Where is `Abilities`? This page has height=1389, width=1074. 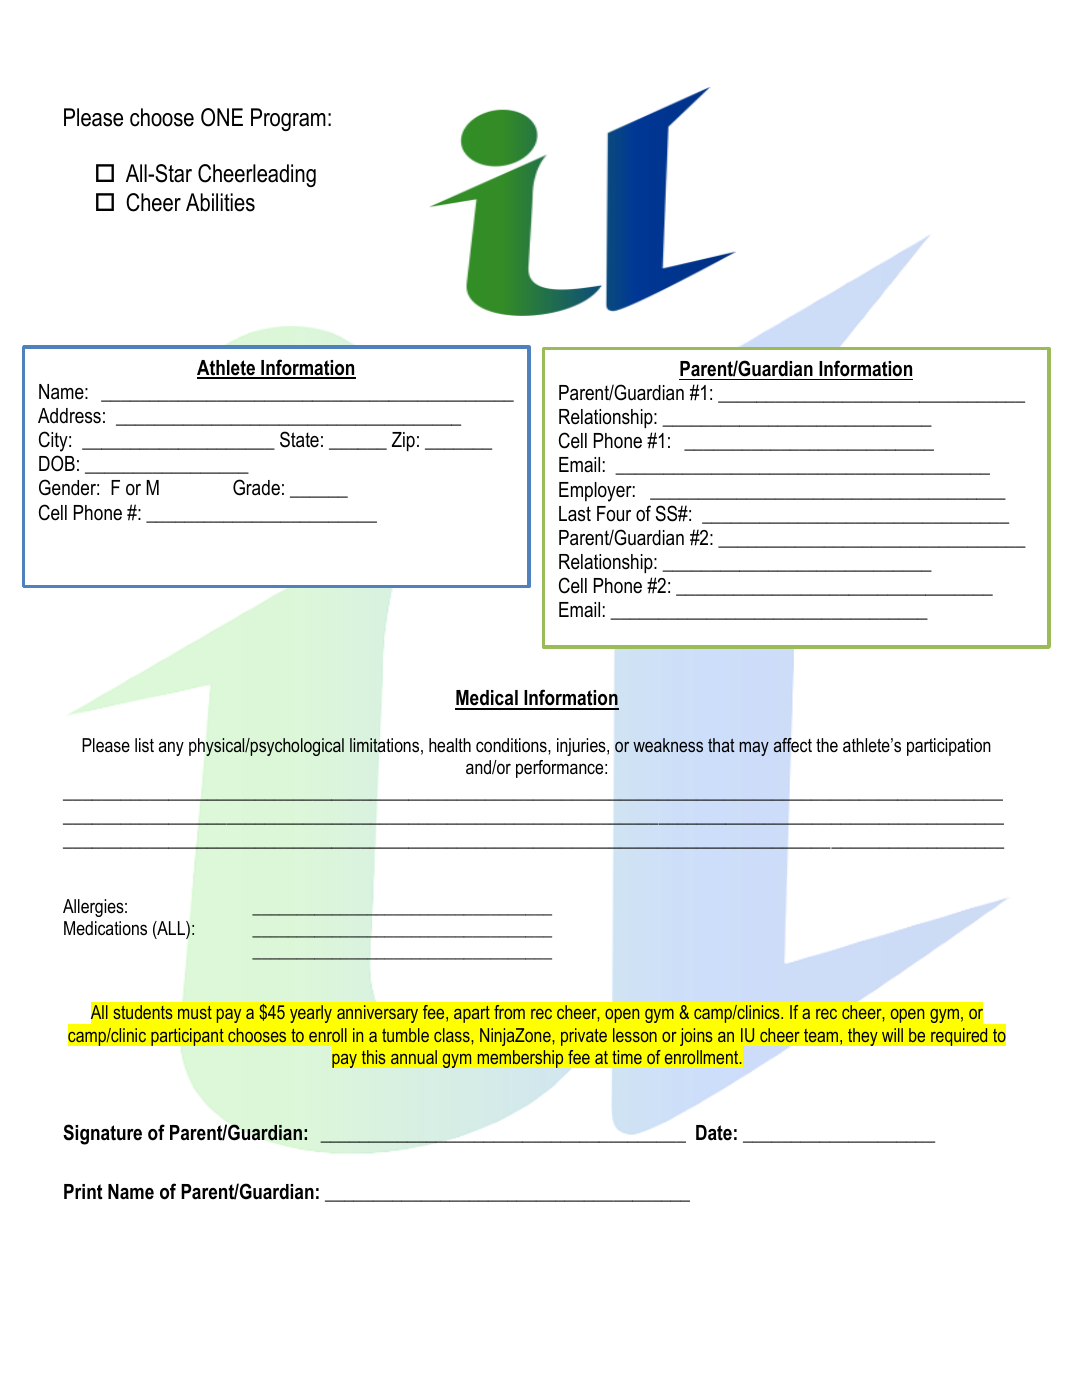
Abilities is located at coordinates (220, 202).
